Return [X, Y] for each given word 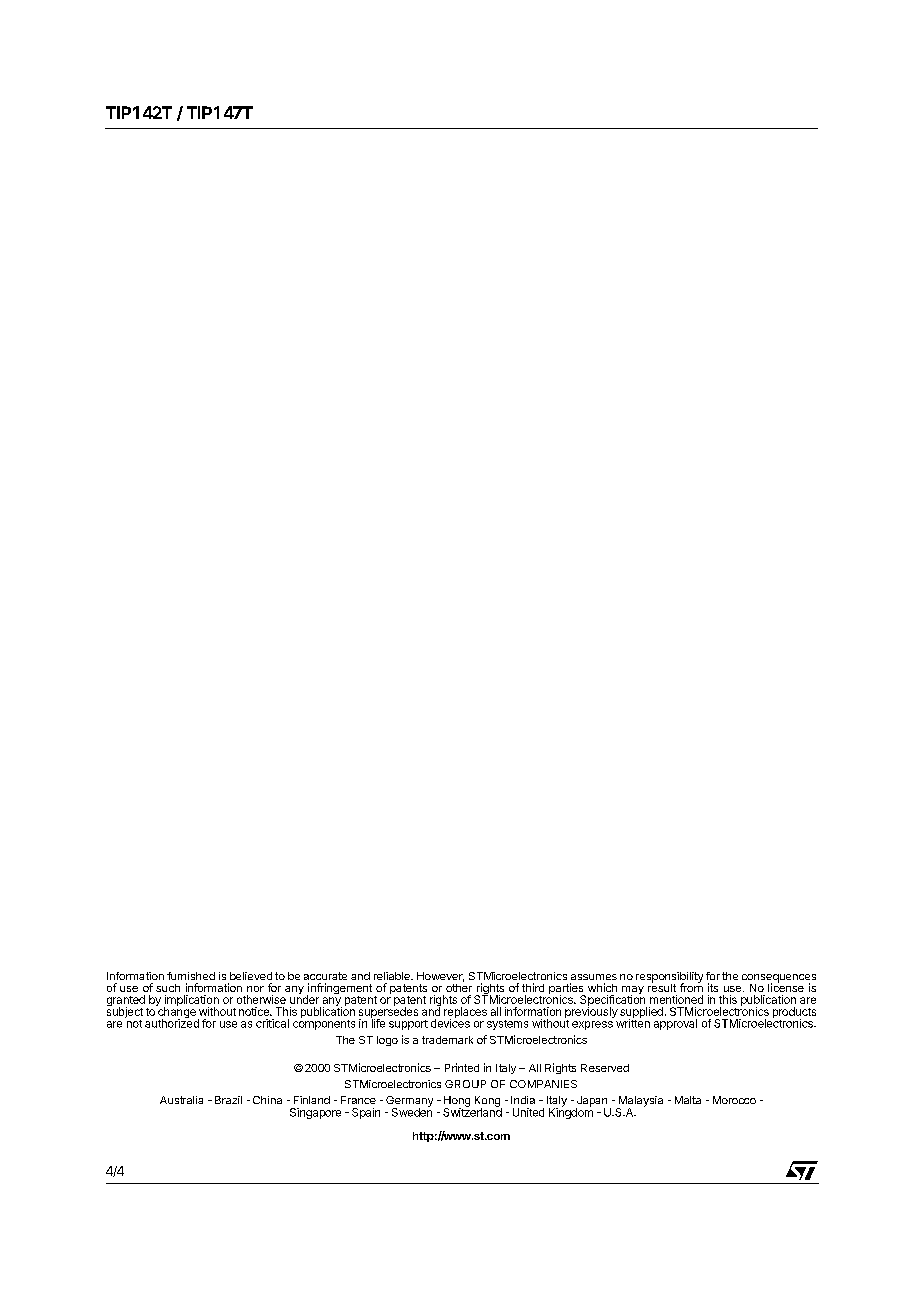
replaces [465, 1013]
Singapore [315, 1113]
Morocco [734, 1100]
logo [387, 1041]
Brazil [228, 1100]
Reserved [605, 1068]
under [304, 998]
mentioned [676, 999]
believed [251, 976]
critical [272, 1023]
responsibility [669, 978]
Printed [462, 1067]
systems [507, 1025]
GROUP [465, 1084]
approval [675, 1024]
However [440, 977]
